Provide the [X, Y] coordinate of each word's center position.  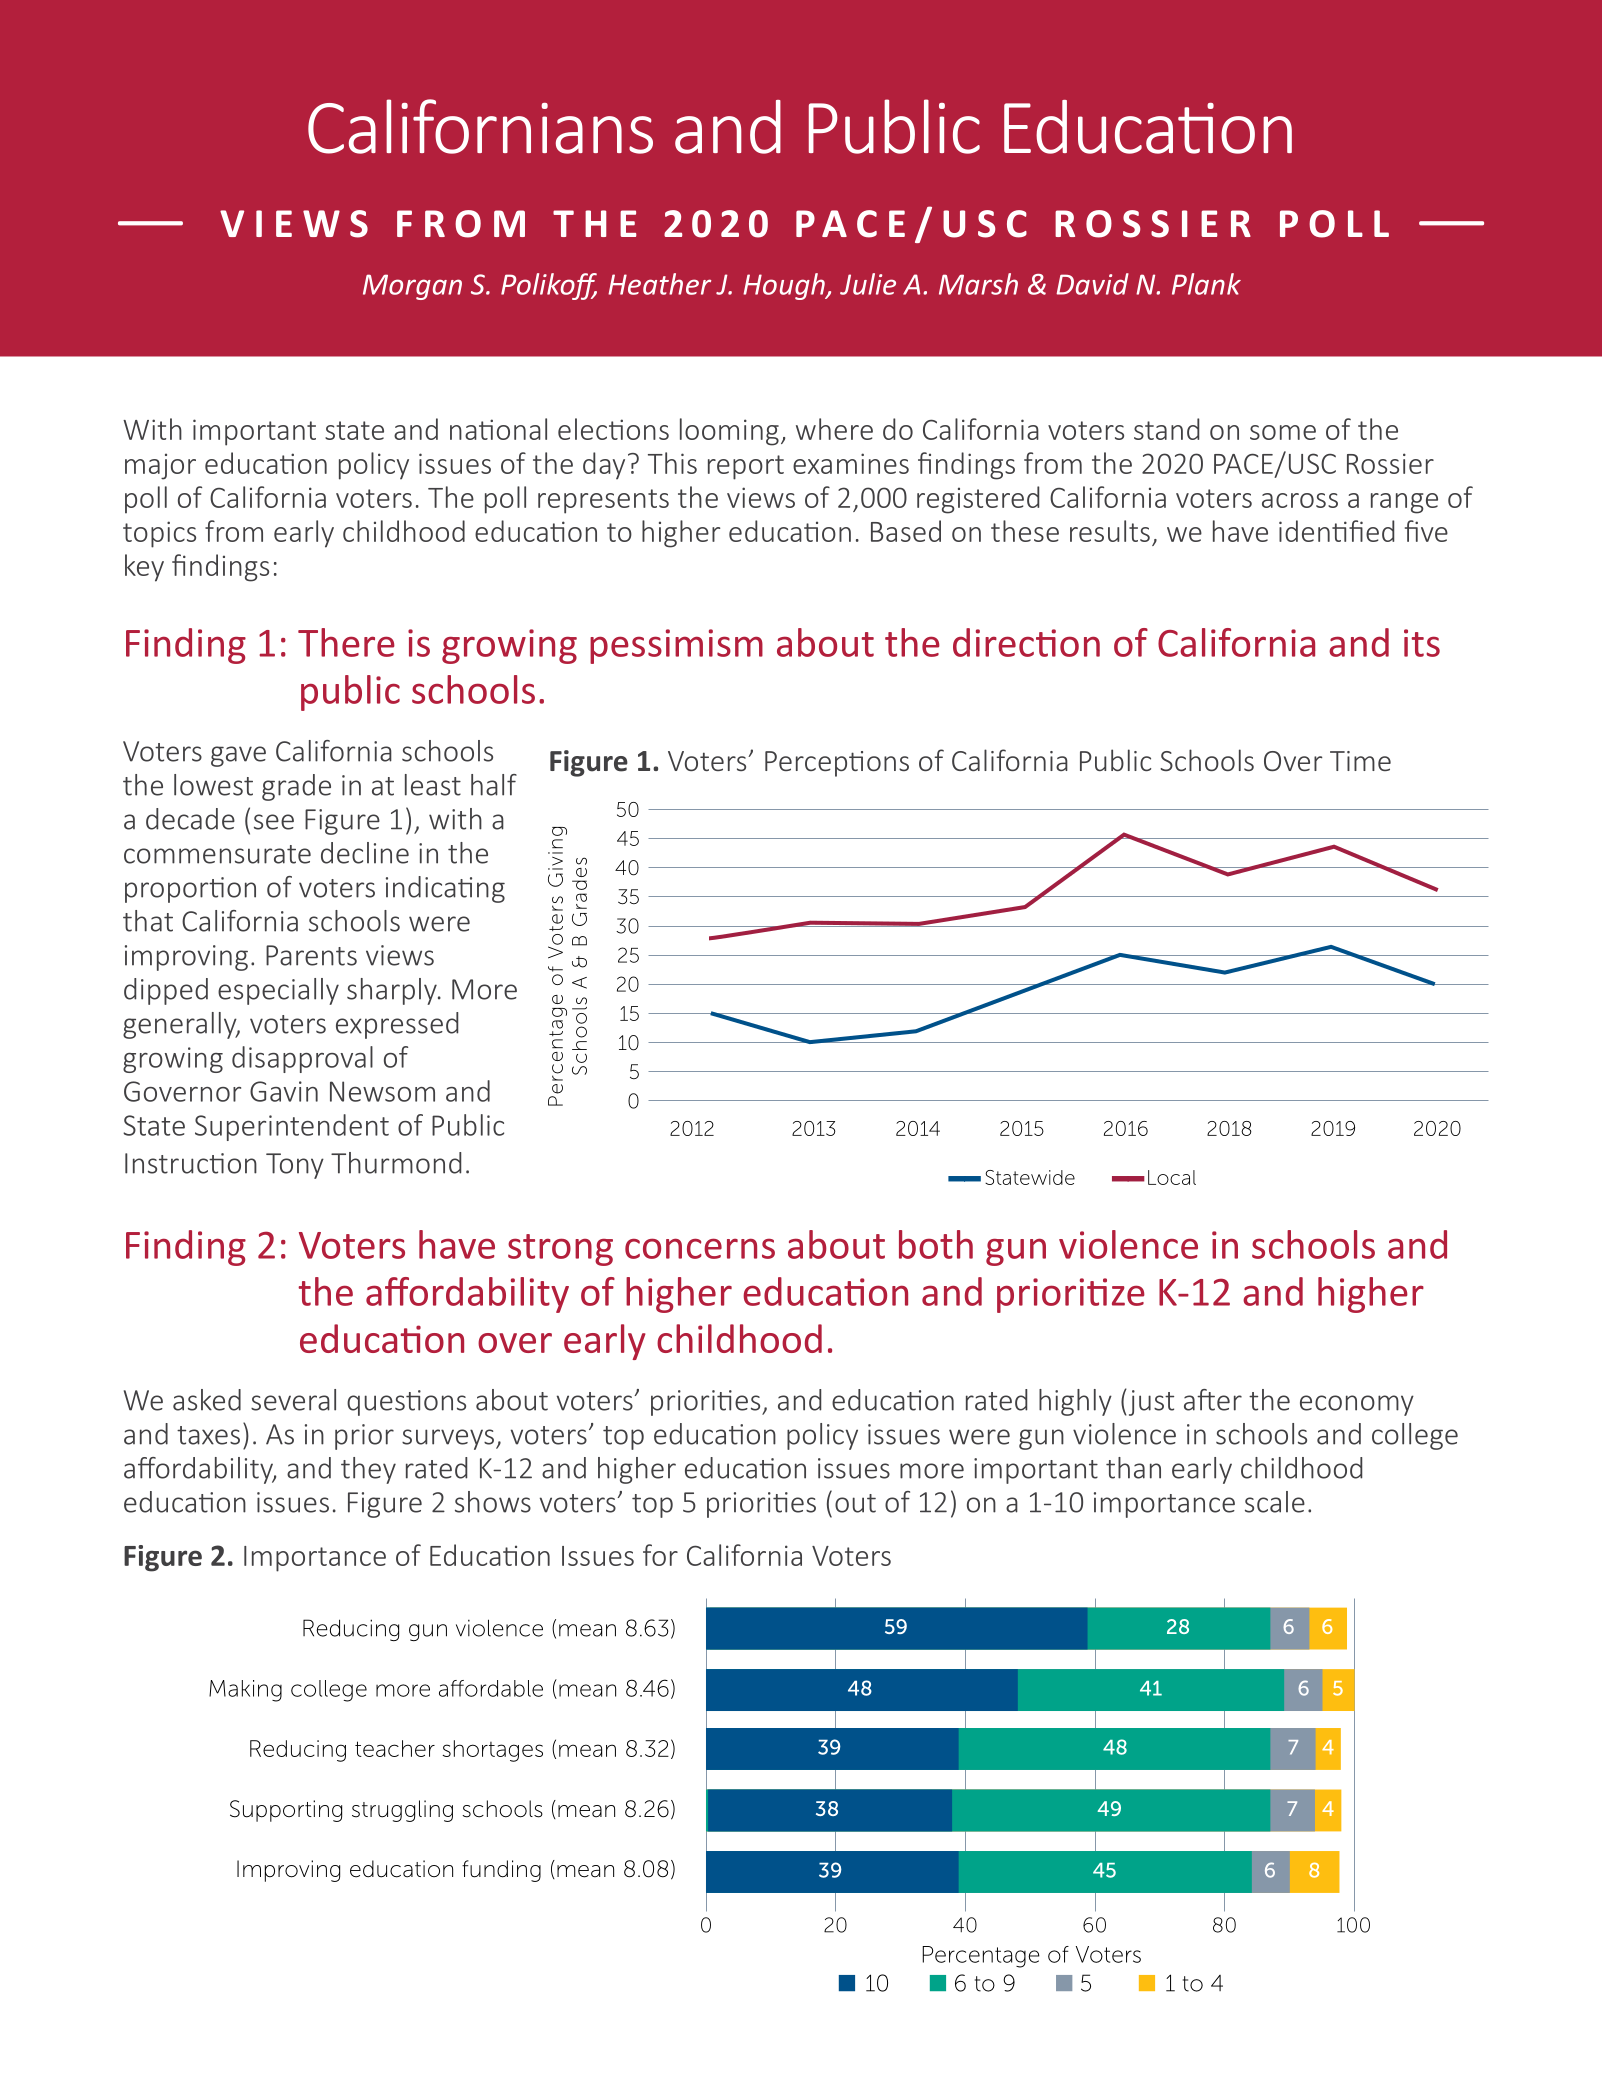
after [1213, 1400]
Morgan [412, 287]
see [274, 822]
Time [1360, 761]
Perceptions [837, 764]
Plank [1206, 284]
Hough [785, 286]
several [293, 1400]
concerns [700, 1248]
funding [501, 1871]
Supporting [286, 1811]
